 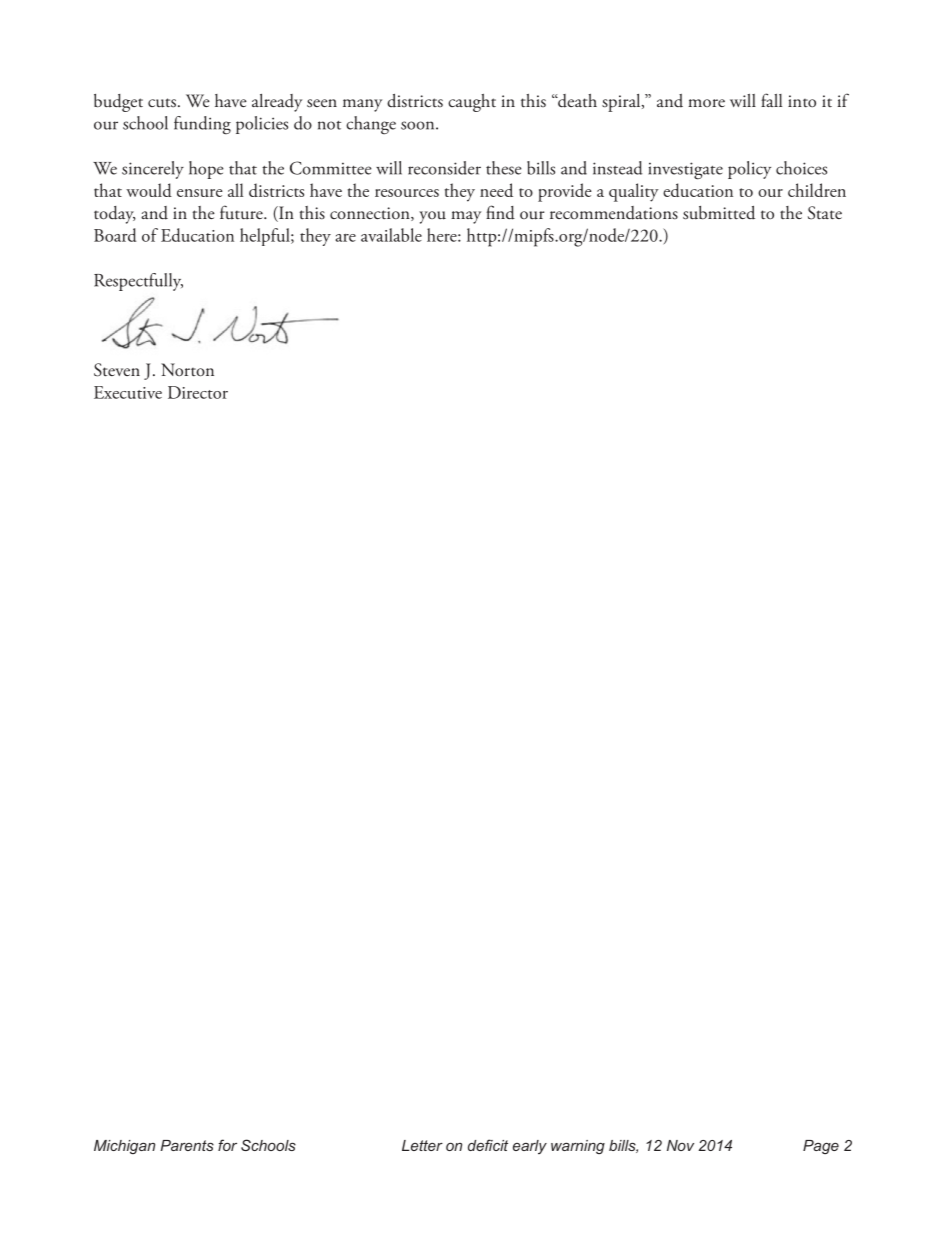 I want to click on deficit, so click(x=488, y=1145).
